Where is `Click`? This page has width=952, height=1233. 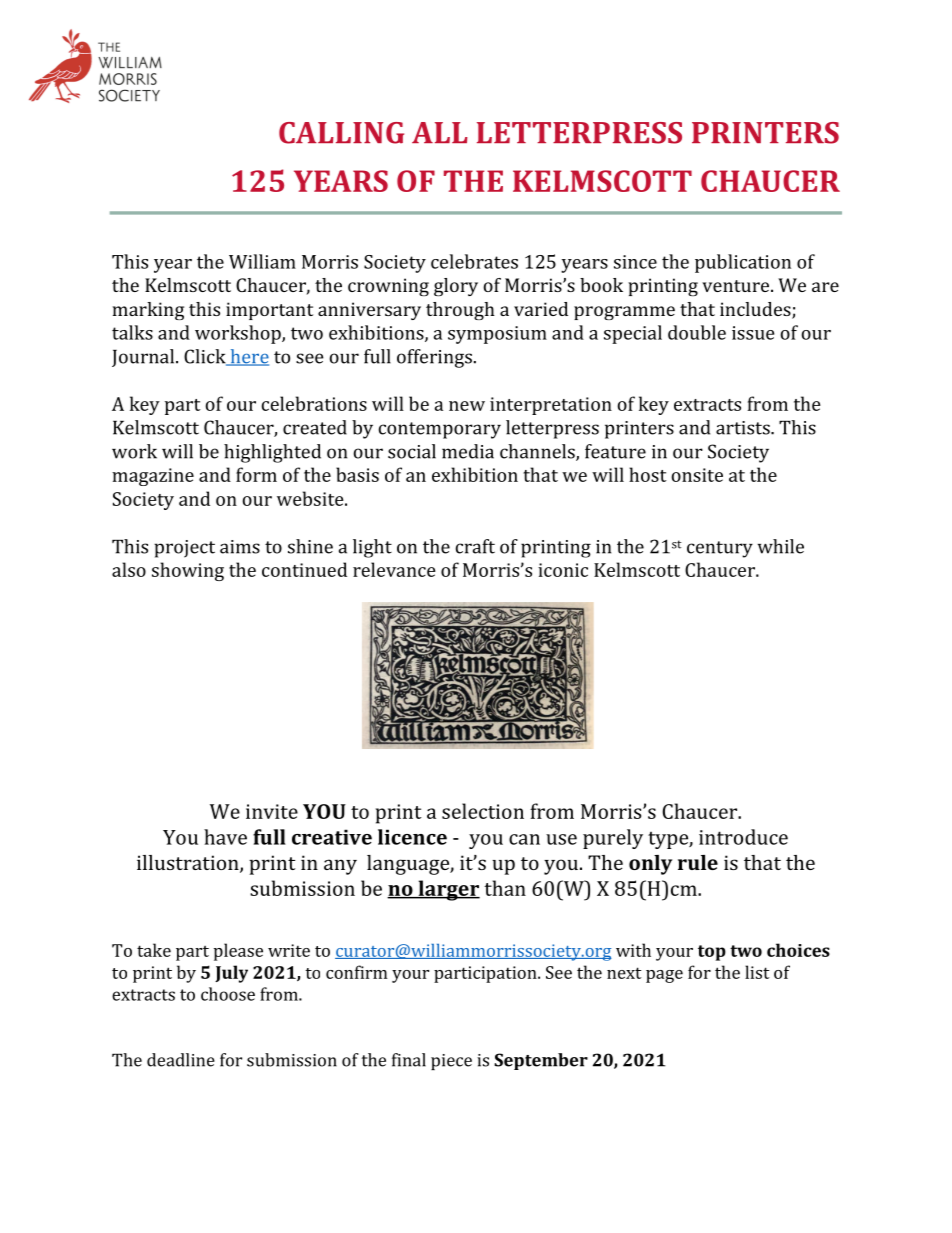
Click is located at coordinates (206, 357).
